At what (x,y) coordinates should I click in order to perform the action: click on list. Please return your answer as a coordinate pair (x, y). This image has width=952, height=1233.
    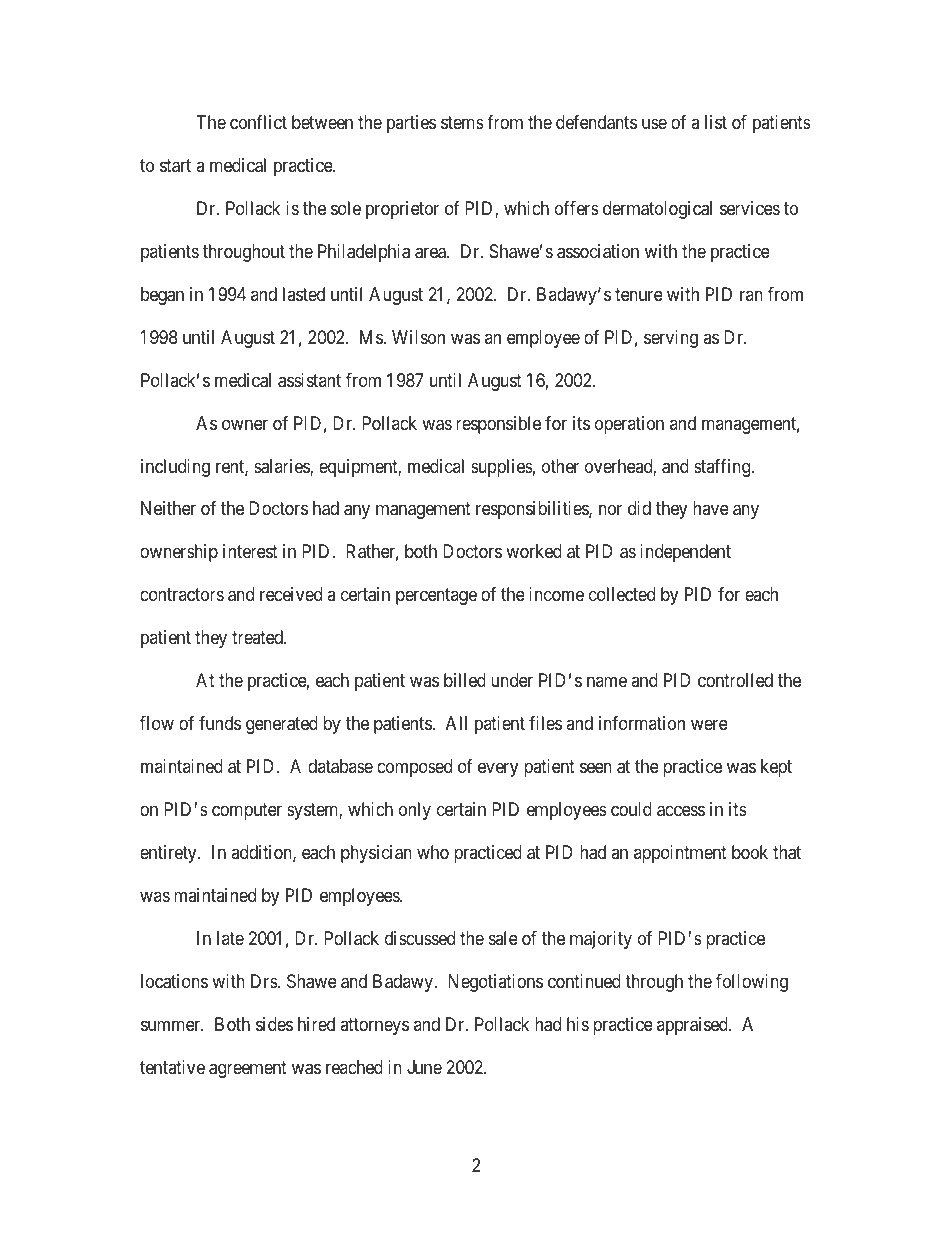
    Looking at the image, I should click on (716, 122).
